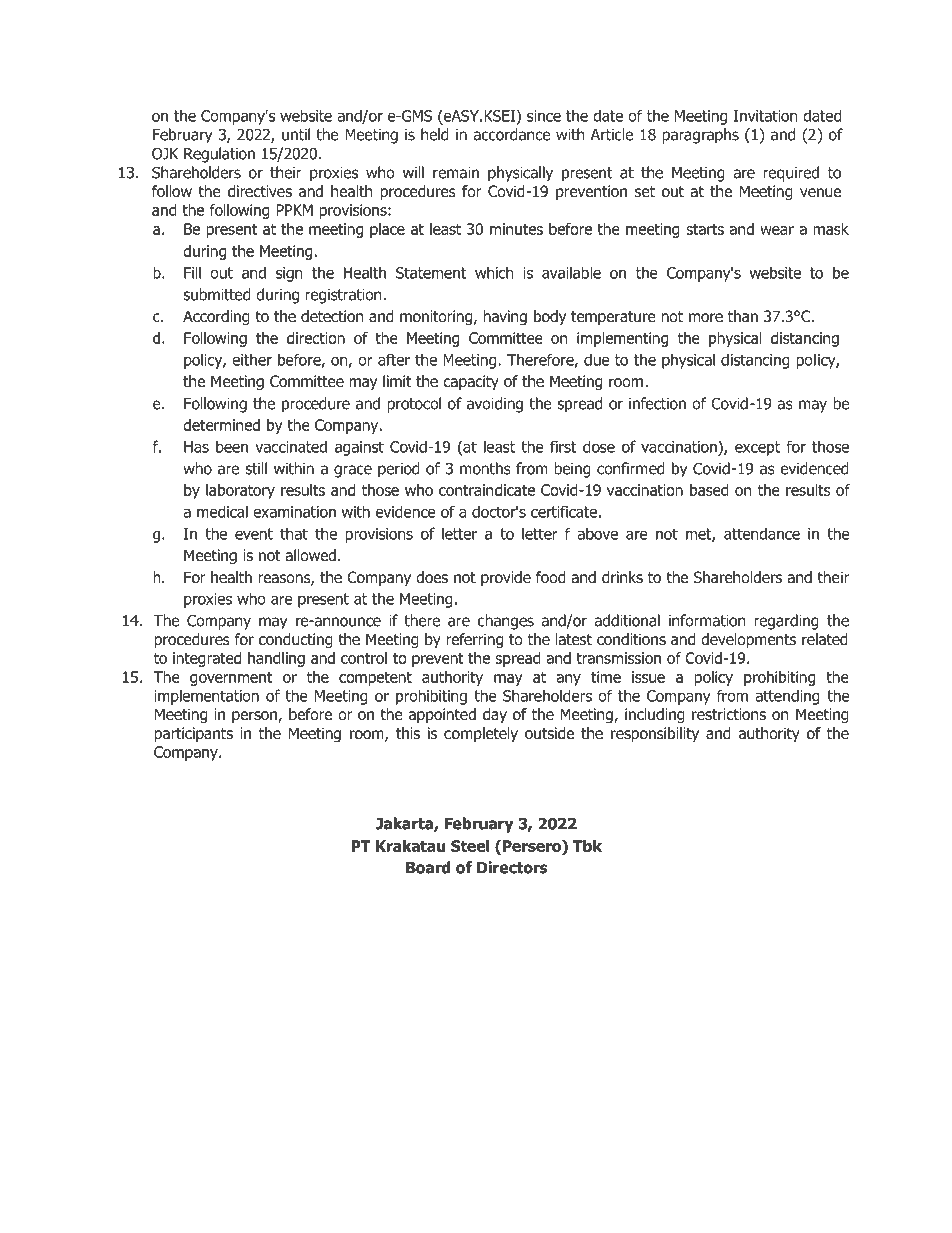 This screenshot has height=1233, width=952. I want to click on Krakatau, so click(410, 846).
